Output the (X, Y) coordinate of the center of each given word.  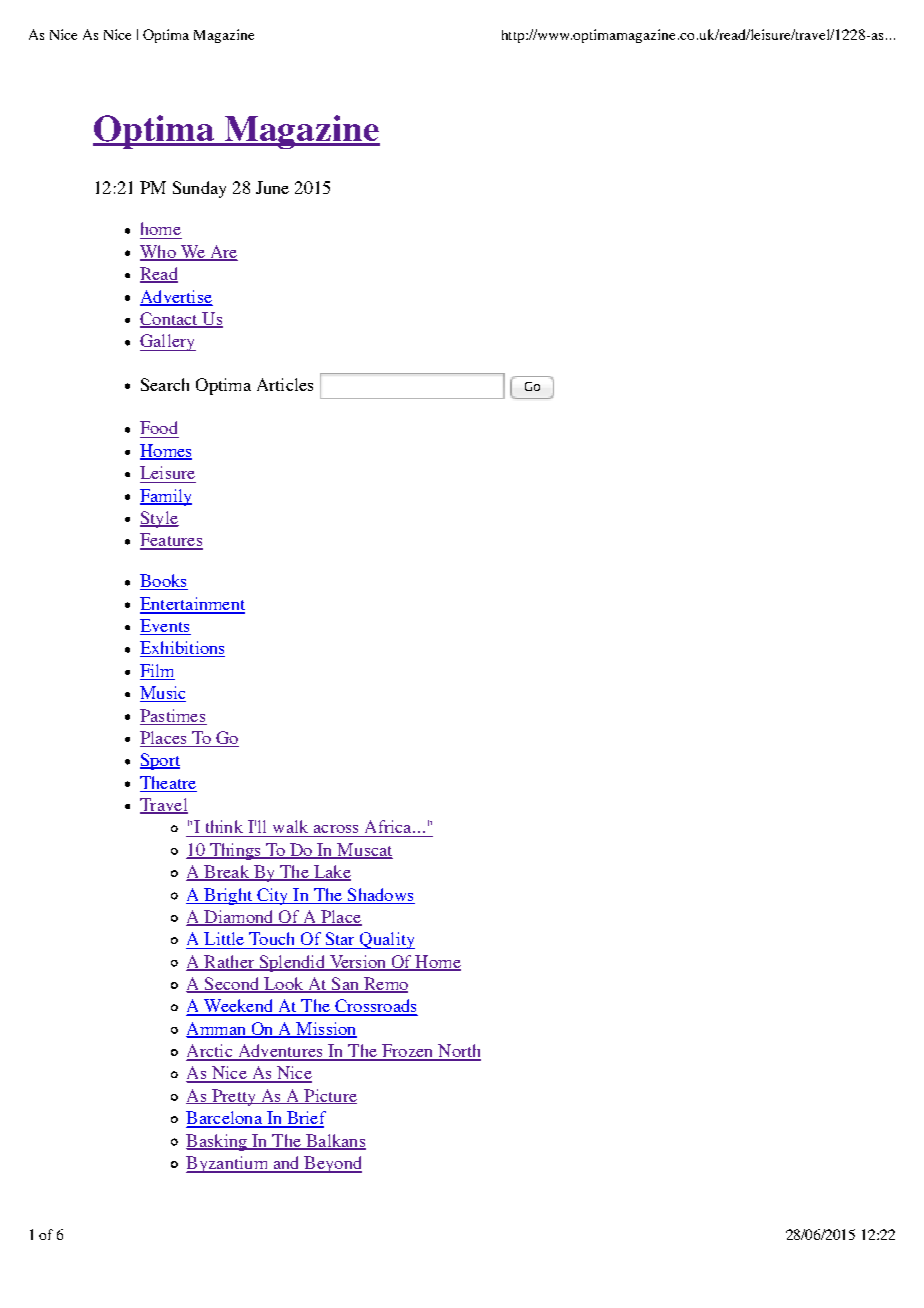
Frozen (408, 1052)
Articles (285, 384)
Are (222, 252)
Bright (228, 896)
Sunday (199, 189)
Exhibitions (182, 649)
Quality (386, 940)
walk (290, 826)
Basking (217, 1142)
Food (158, 427)
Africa (389, 826)
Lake (331, 873)
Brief (305, 1119)
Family (166, 497)
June (272, 187)
